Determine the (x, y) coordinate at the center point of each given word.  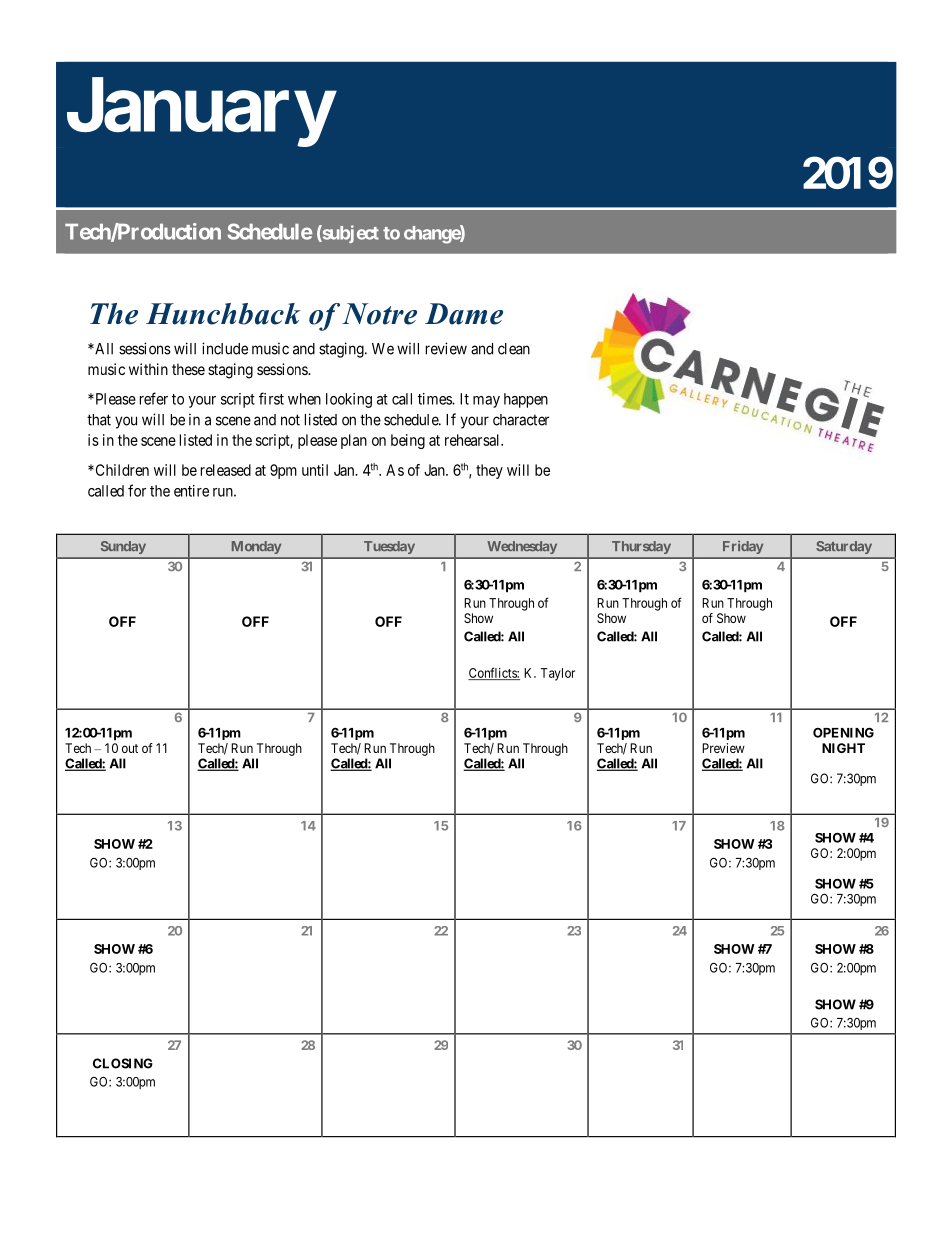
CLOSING (123, 1063)
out (130, 748)
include (225, 348)
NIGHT (843, 748)
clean (514, 349)
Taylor (558, 674)
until (315, 470)
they (489, 471)
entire (191, 491)
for (137, 490)
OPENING (843, 732)
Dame (464, 314)
